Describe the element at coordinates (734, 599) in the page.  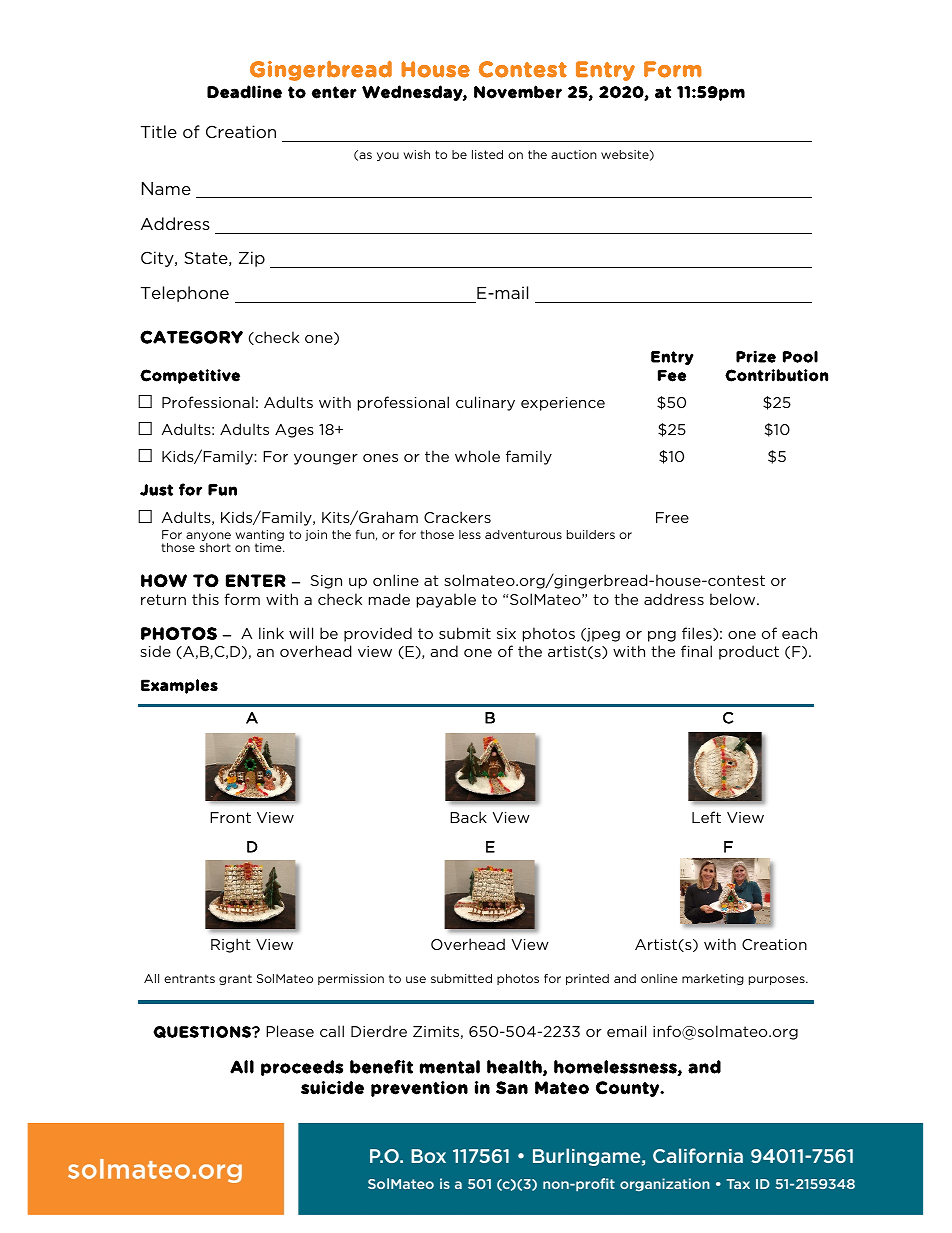
I see `below` at that location.
